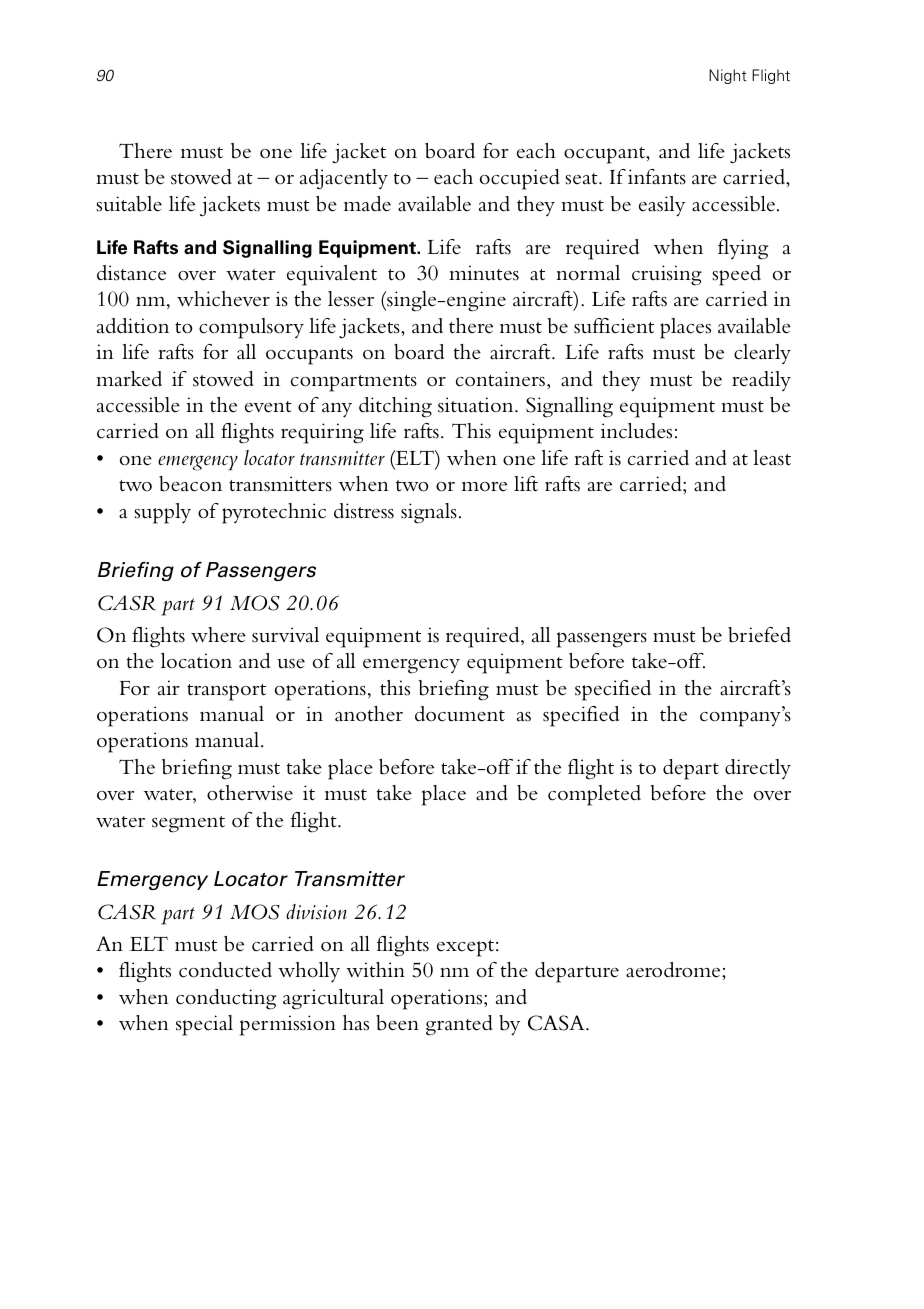 Image resolution: width=924 pixels, height=1309 pixels. Describe the element at coordinates (223, 299) in the screenshot. I see `whichever` at that location.
